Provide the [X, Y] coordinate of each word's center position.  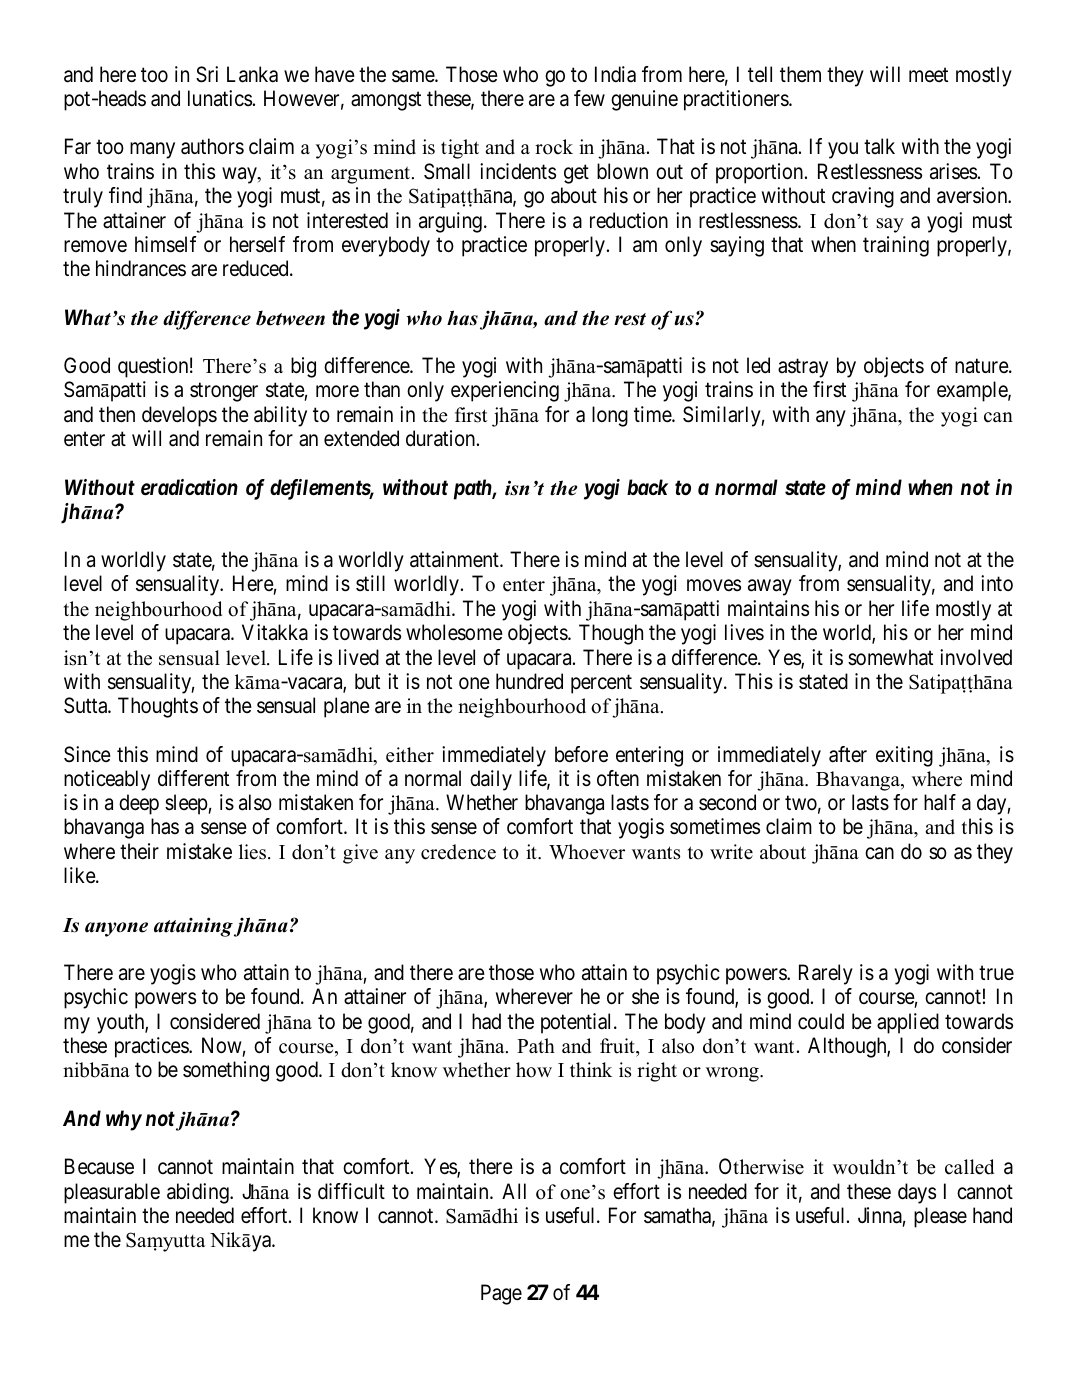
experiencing [505, 391]
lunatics [220, 98]
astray [803, 368]
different [193, 778]
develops [179, 416]
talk [879, 146]
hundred [529, 681]
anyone [116, 929]
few [589, 98]
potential [578, 1023]
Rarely [826, 974]
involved [976, 657]
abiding [199, 1193]
